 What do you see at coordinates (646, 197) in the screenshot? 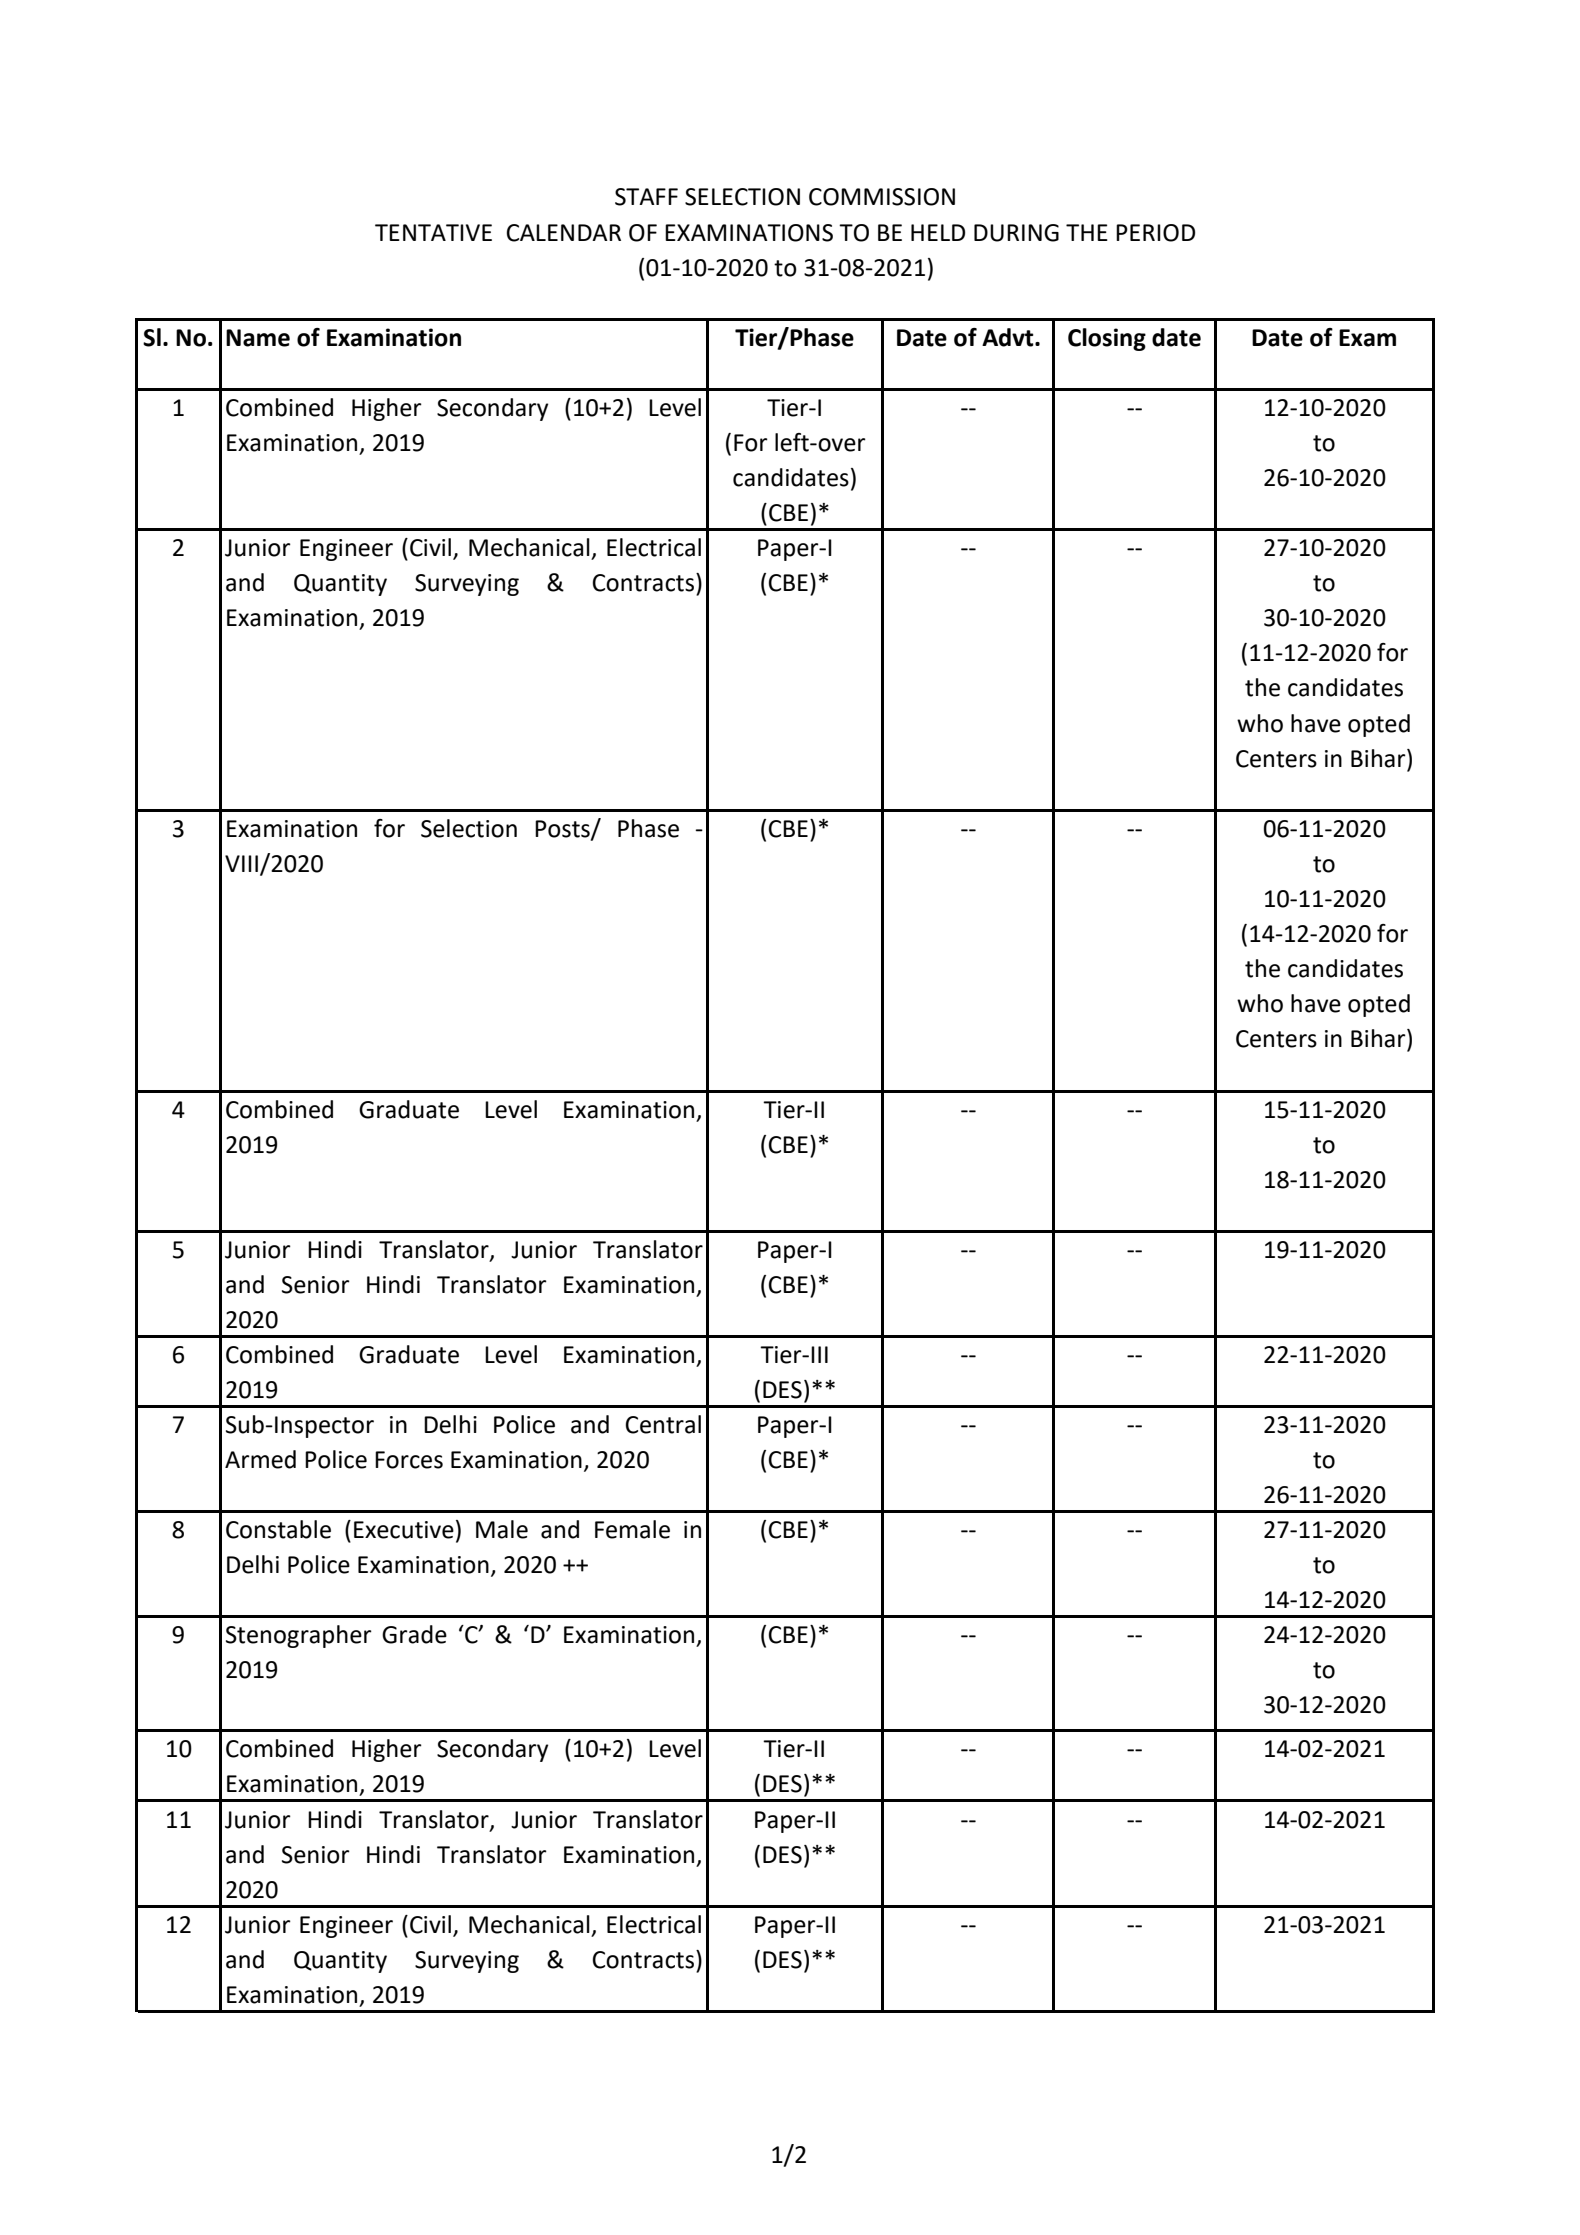
I see `STAFF` at bounding box center [646, 197].
